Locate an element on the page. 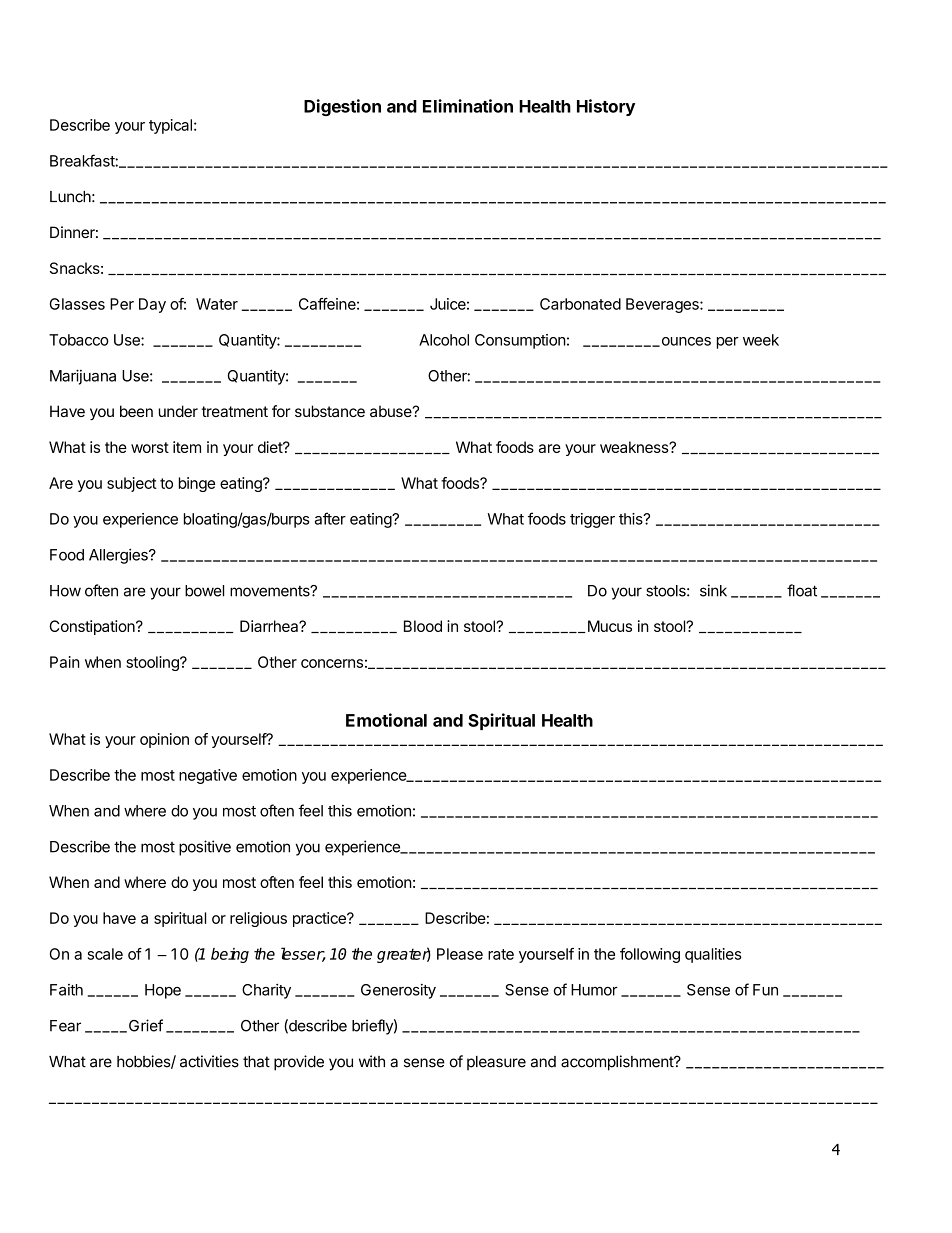 This document has width=952, height=1233. Fun is located at coordinates (765, 990).
